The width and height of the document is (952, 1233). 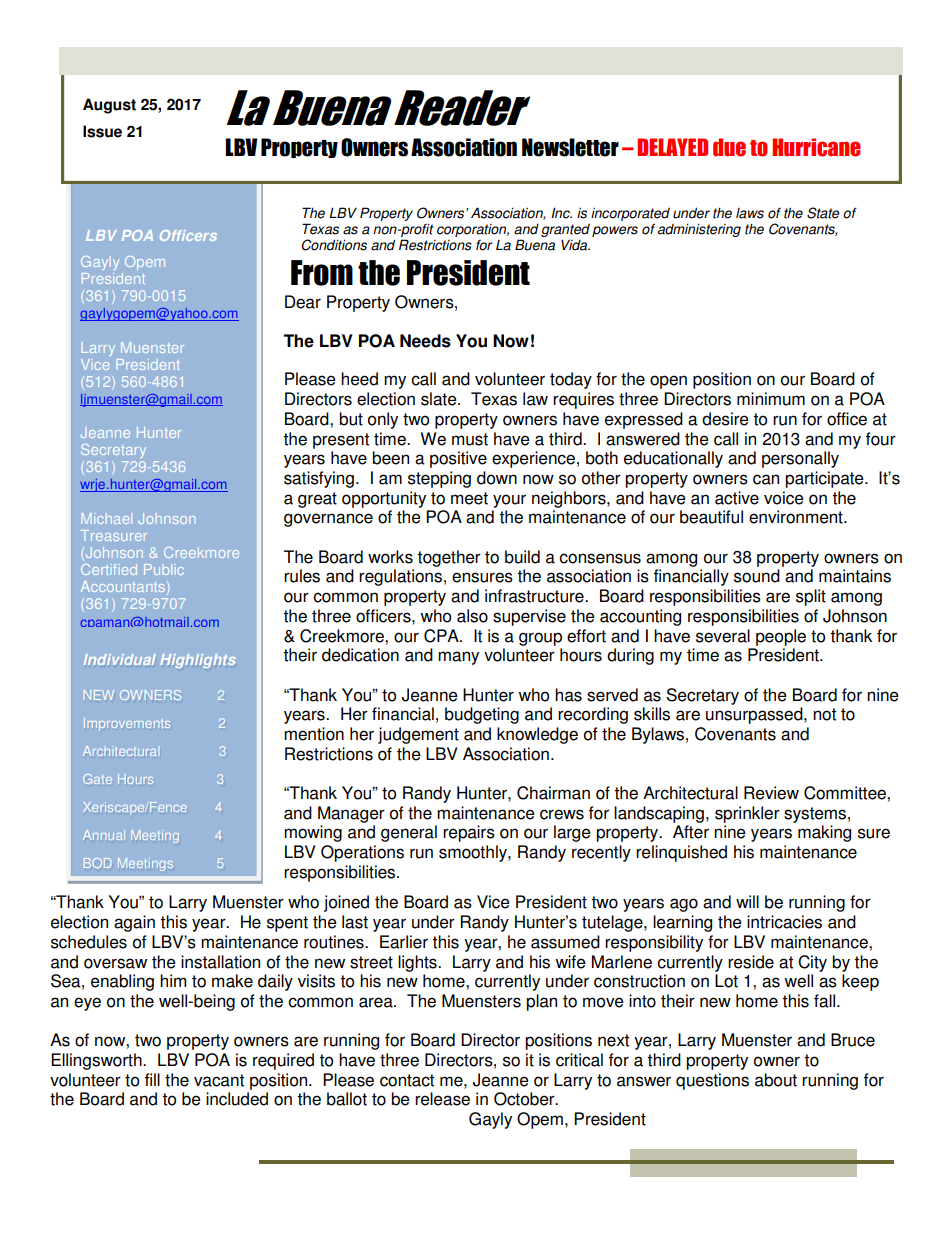 What do you see at coordinates (509, 501) in the document?
I see `your` at bounding box center [509, 501].
